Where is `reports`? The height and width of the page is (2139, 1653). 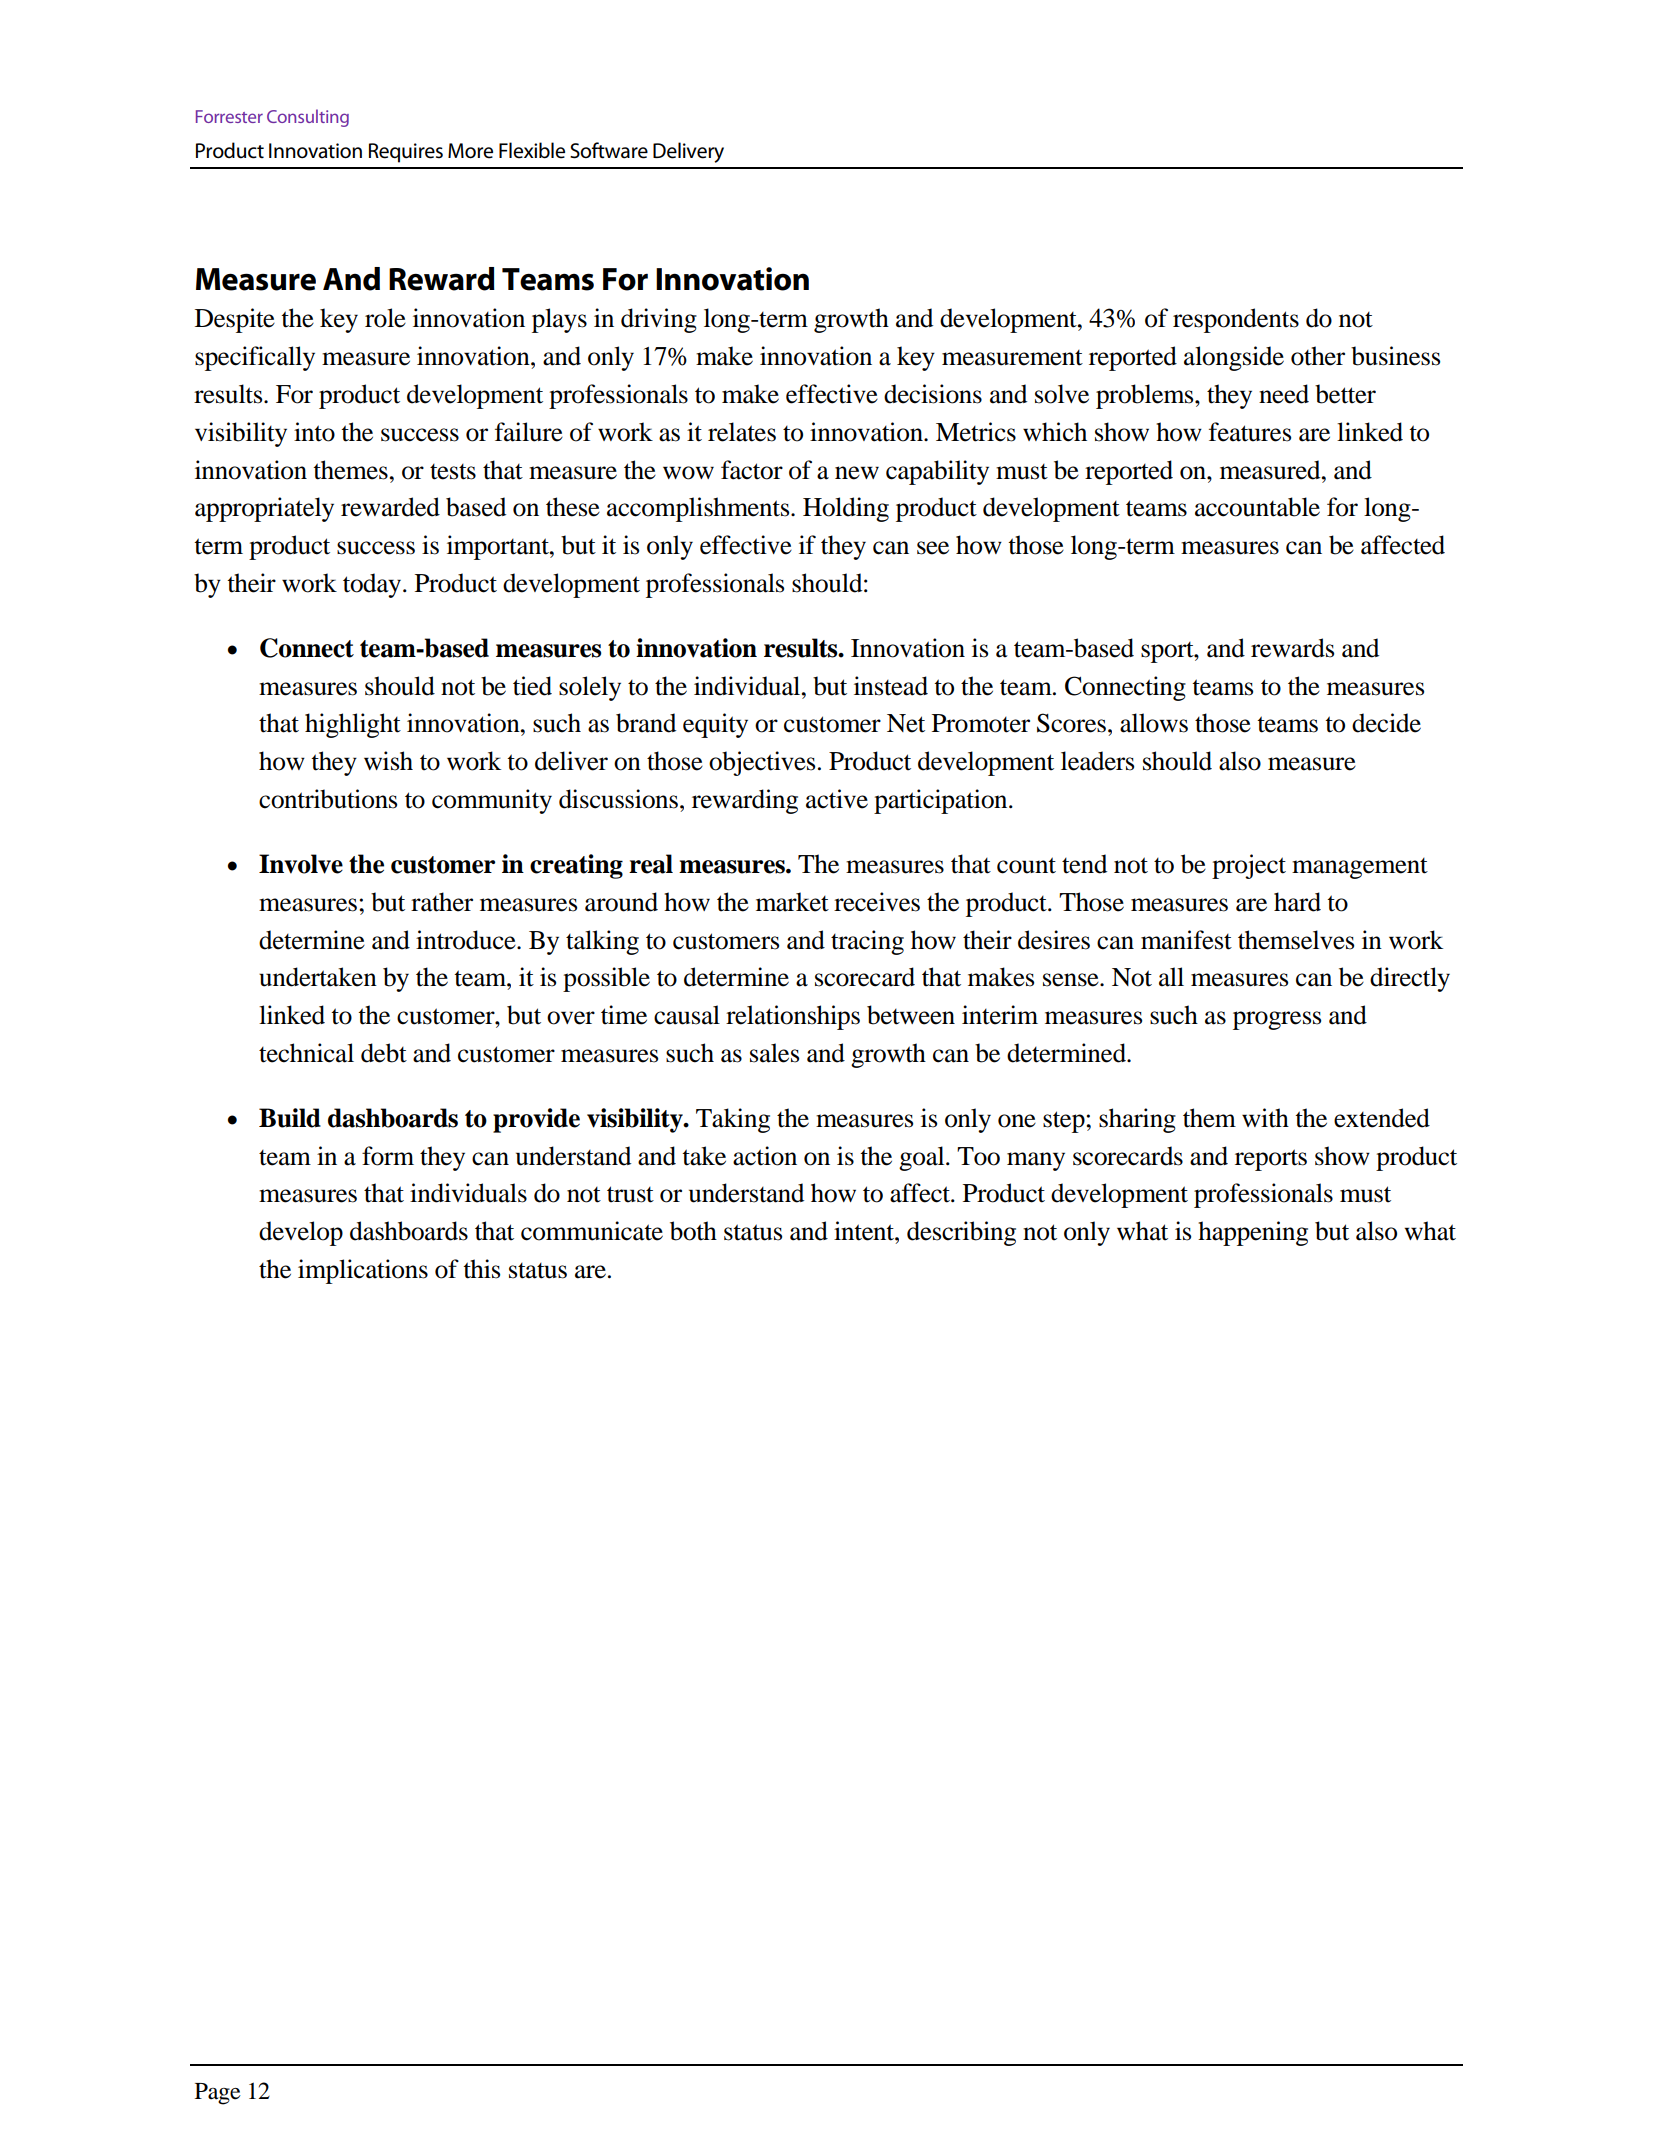
reports is located at coordinates (1271, 1160).
